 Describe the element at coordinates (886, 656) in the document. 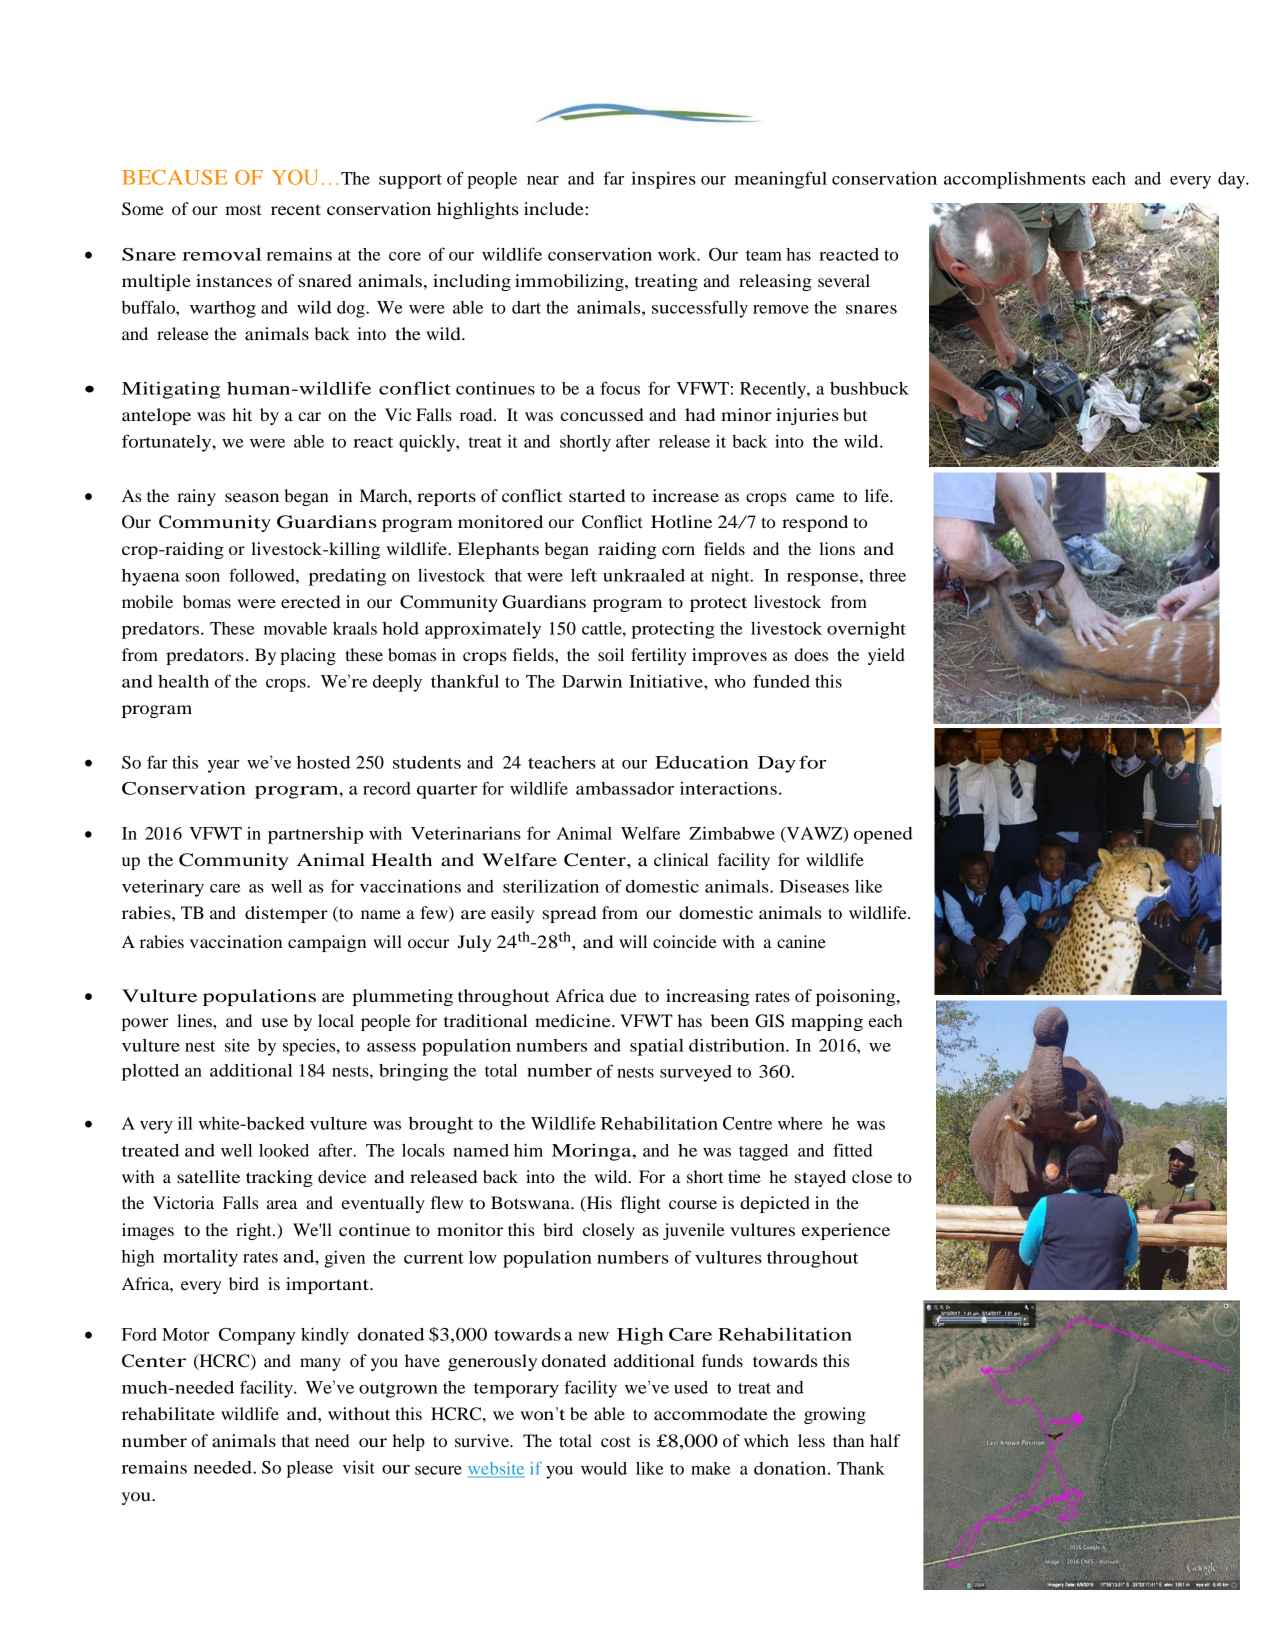

I see `yield` at that location.
